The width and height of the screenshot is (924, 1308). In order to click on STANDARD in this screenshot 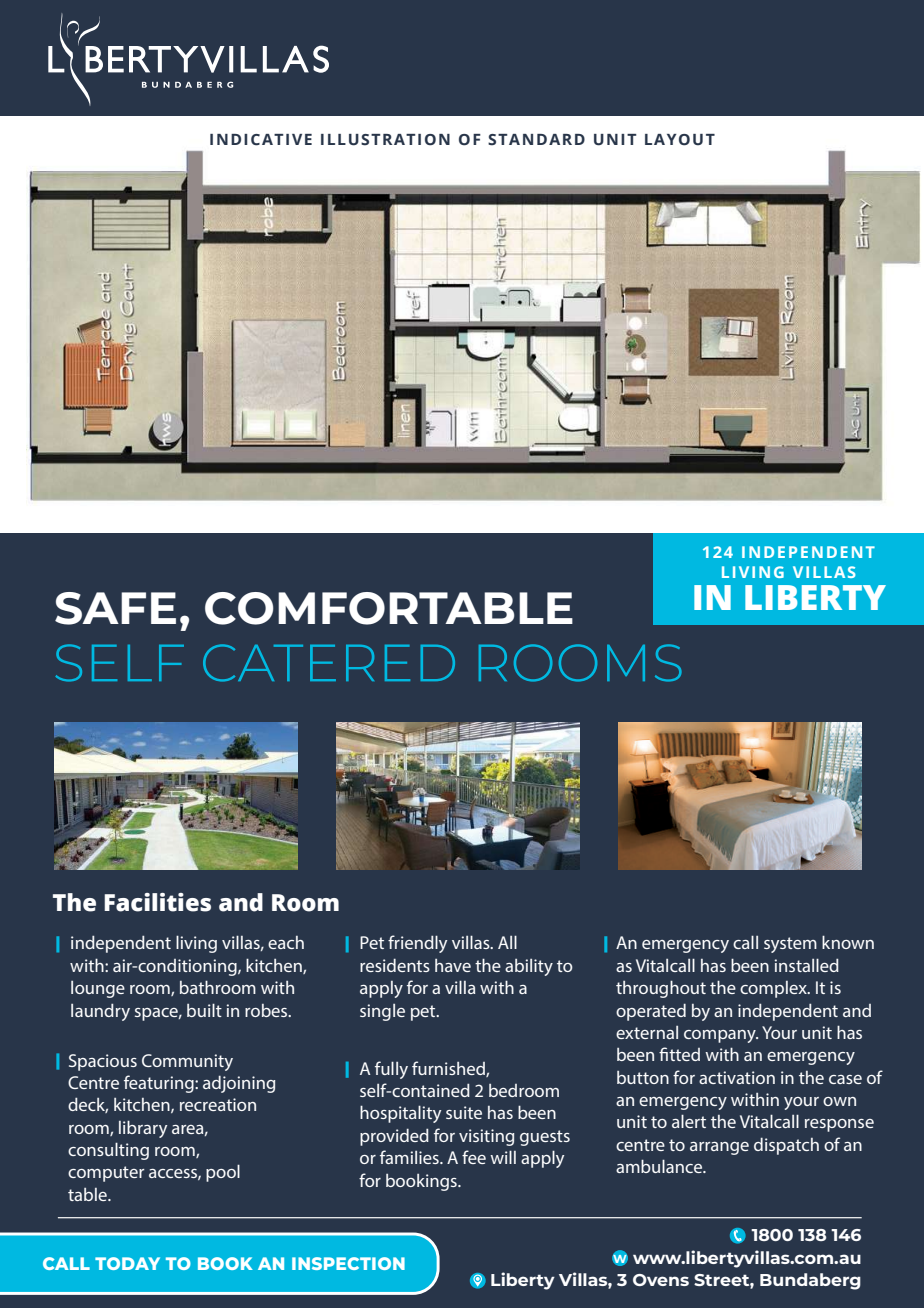, I will do `click(536, 140)`.
